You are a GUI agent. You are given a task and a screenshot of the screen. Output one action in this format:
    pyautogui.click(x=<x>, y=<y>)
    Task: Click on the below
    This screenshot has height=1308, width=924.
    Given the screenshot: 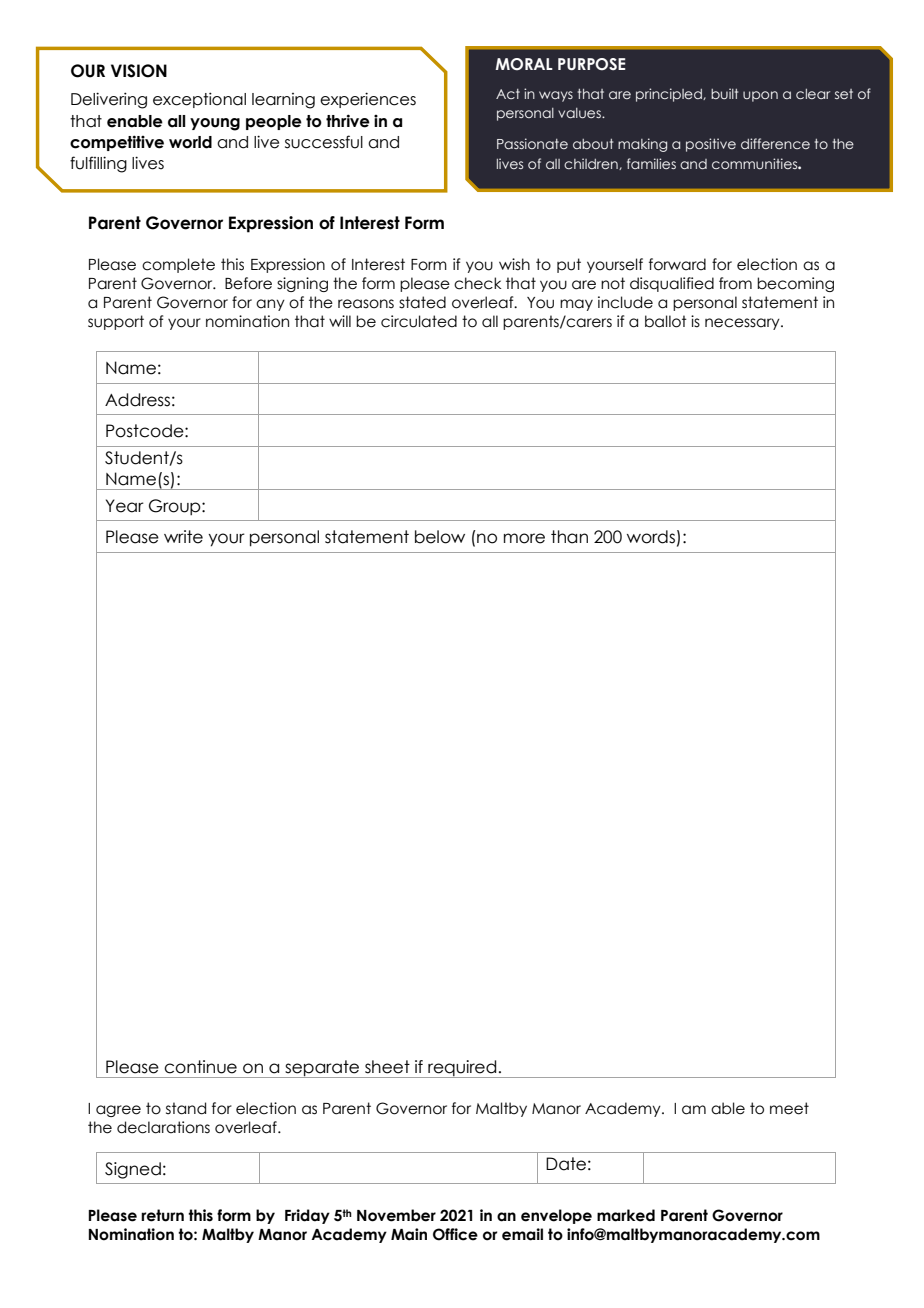 What is the action you would take?
    pyautogui.click(x=440, y=537)
